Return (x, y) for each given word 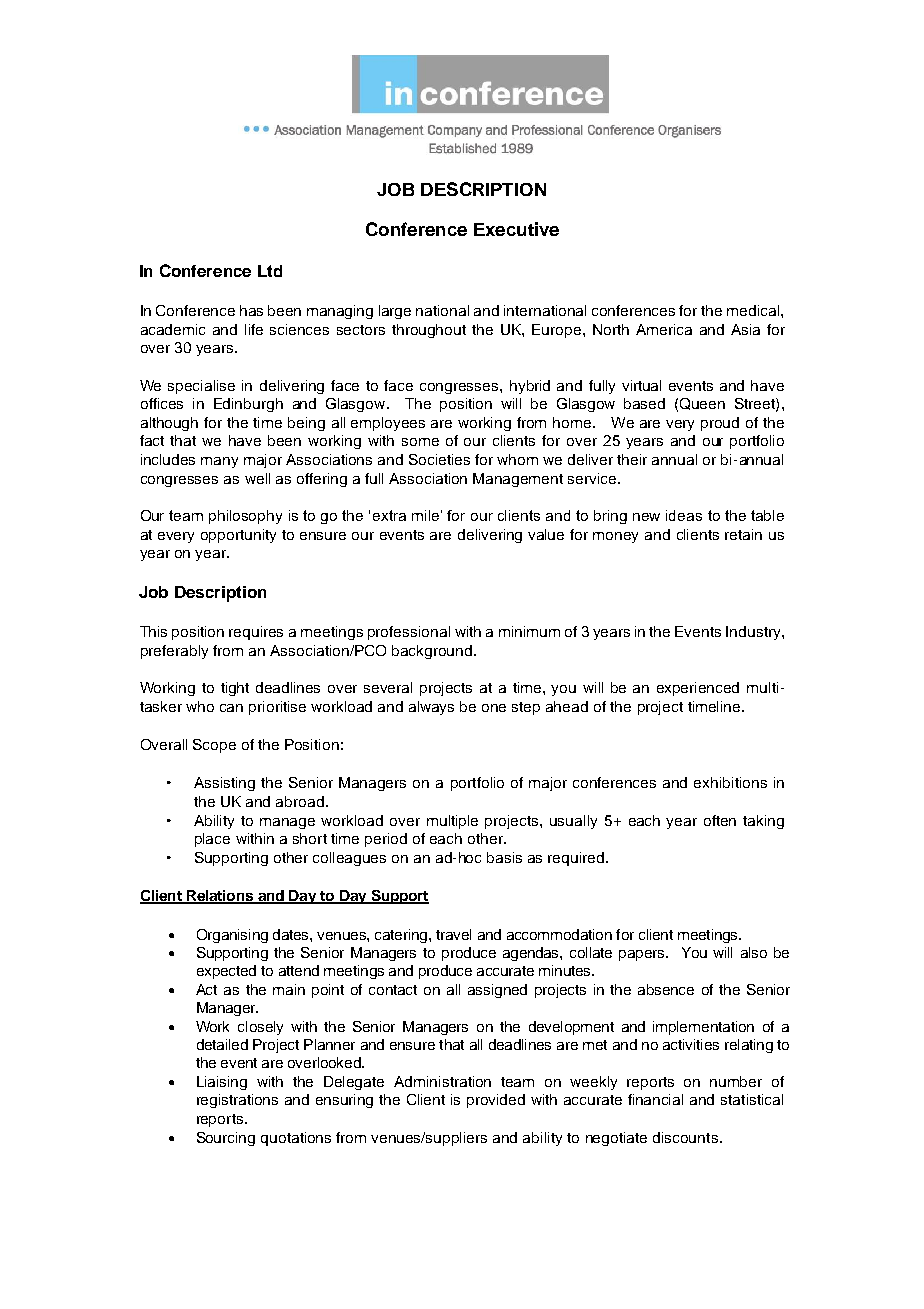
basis (504, 857)
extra (389, 515)
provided (496, 1101)
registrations (237, 1101)
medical (754, 310)
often (720, 820)
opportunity (238, 536)
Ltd (270, 271)
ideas (684, 515)
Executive (516, 229)
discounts (685, 1137)
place (212, 840)
